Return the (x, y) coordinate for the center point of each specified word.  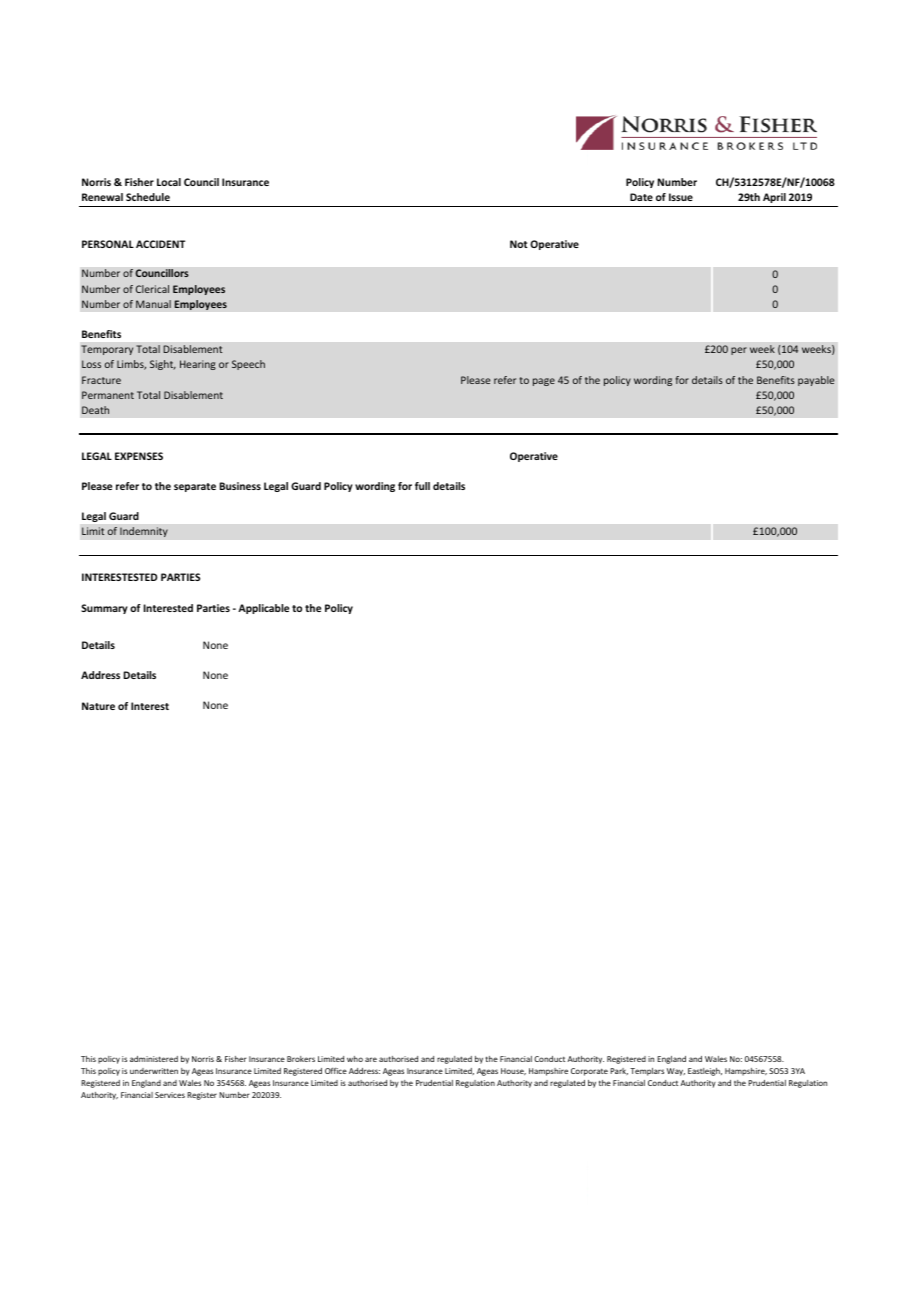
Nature (98, 706)
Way (676, 1072)
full (422, 486)
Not (519, 244)
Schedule (148, 197)
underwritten (154, 1071)
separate (195, 487)
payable (816, 381)
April (774, 200)
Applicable (263, 609)
